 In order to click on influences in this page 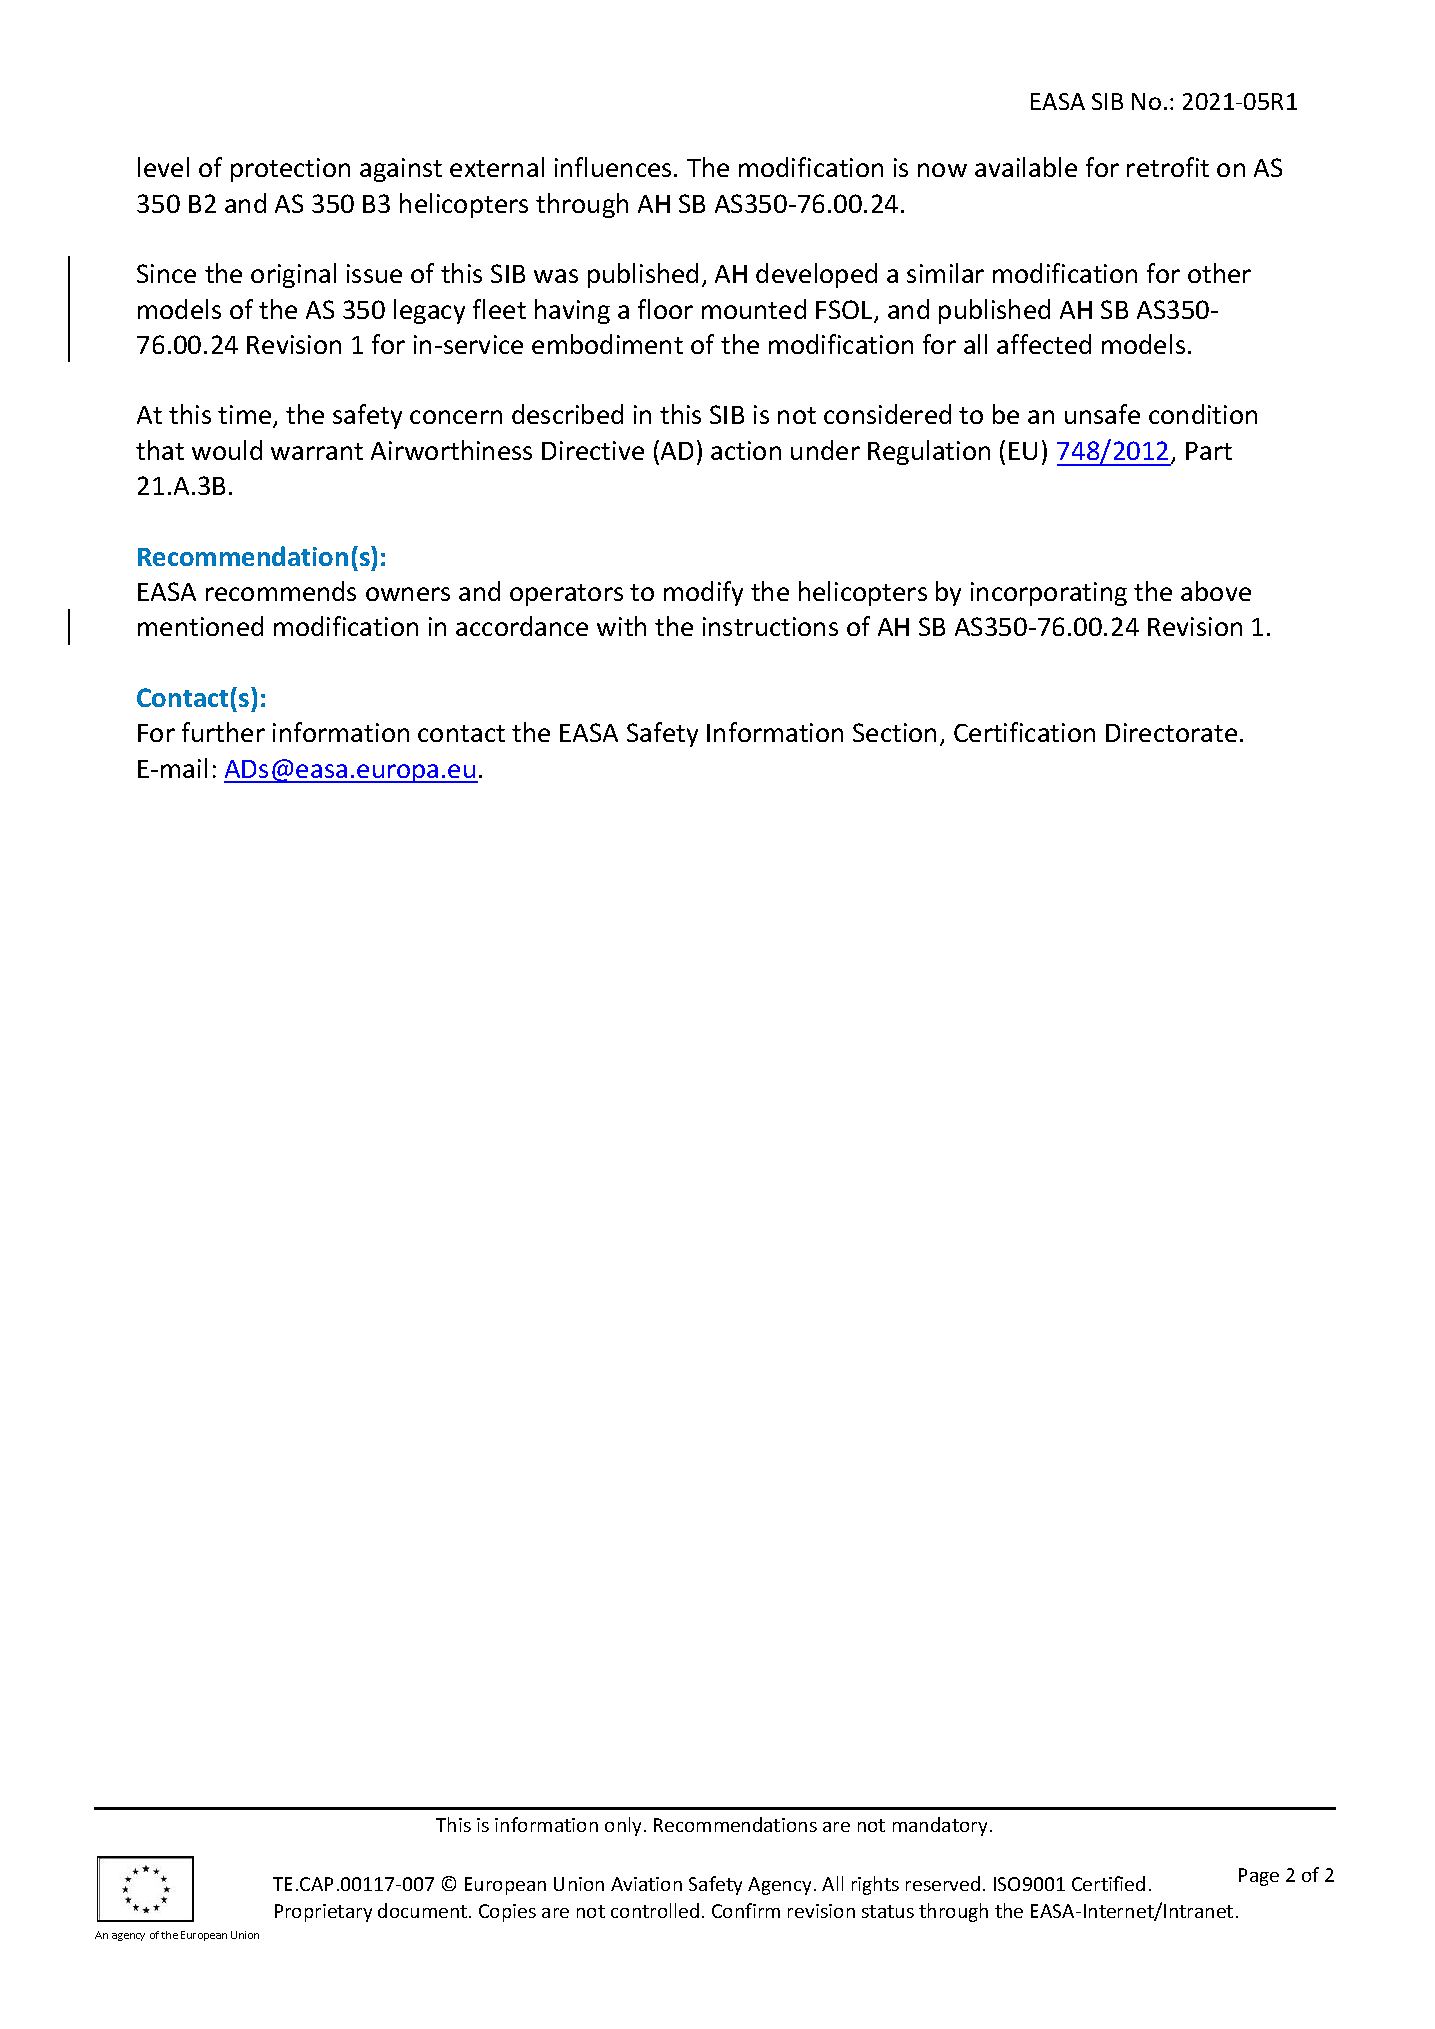, I will do `click(613, 167)`.
